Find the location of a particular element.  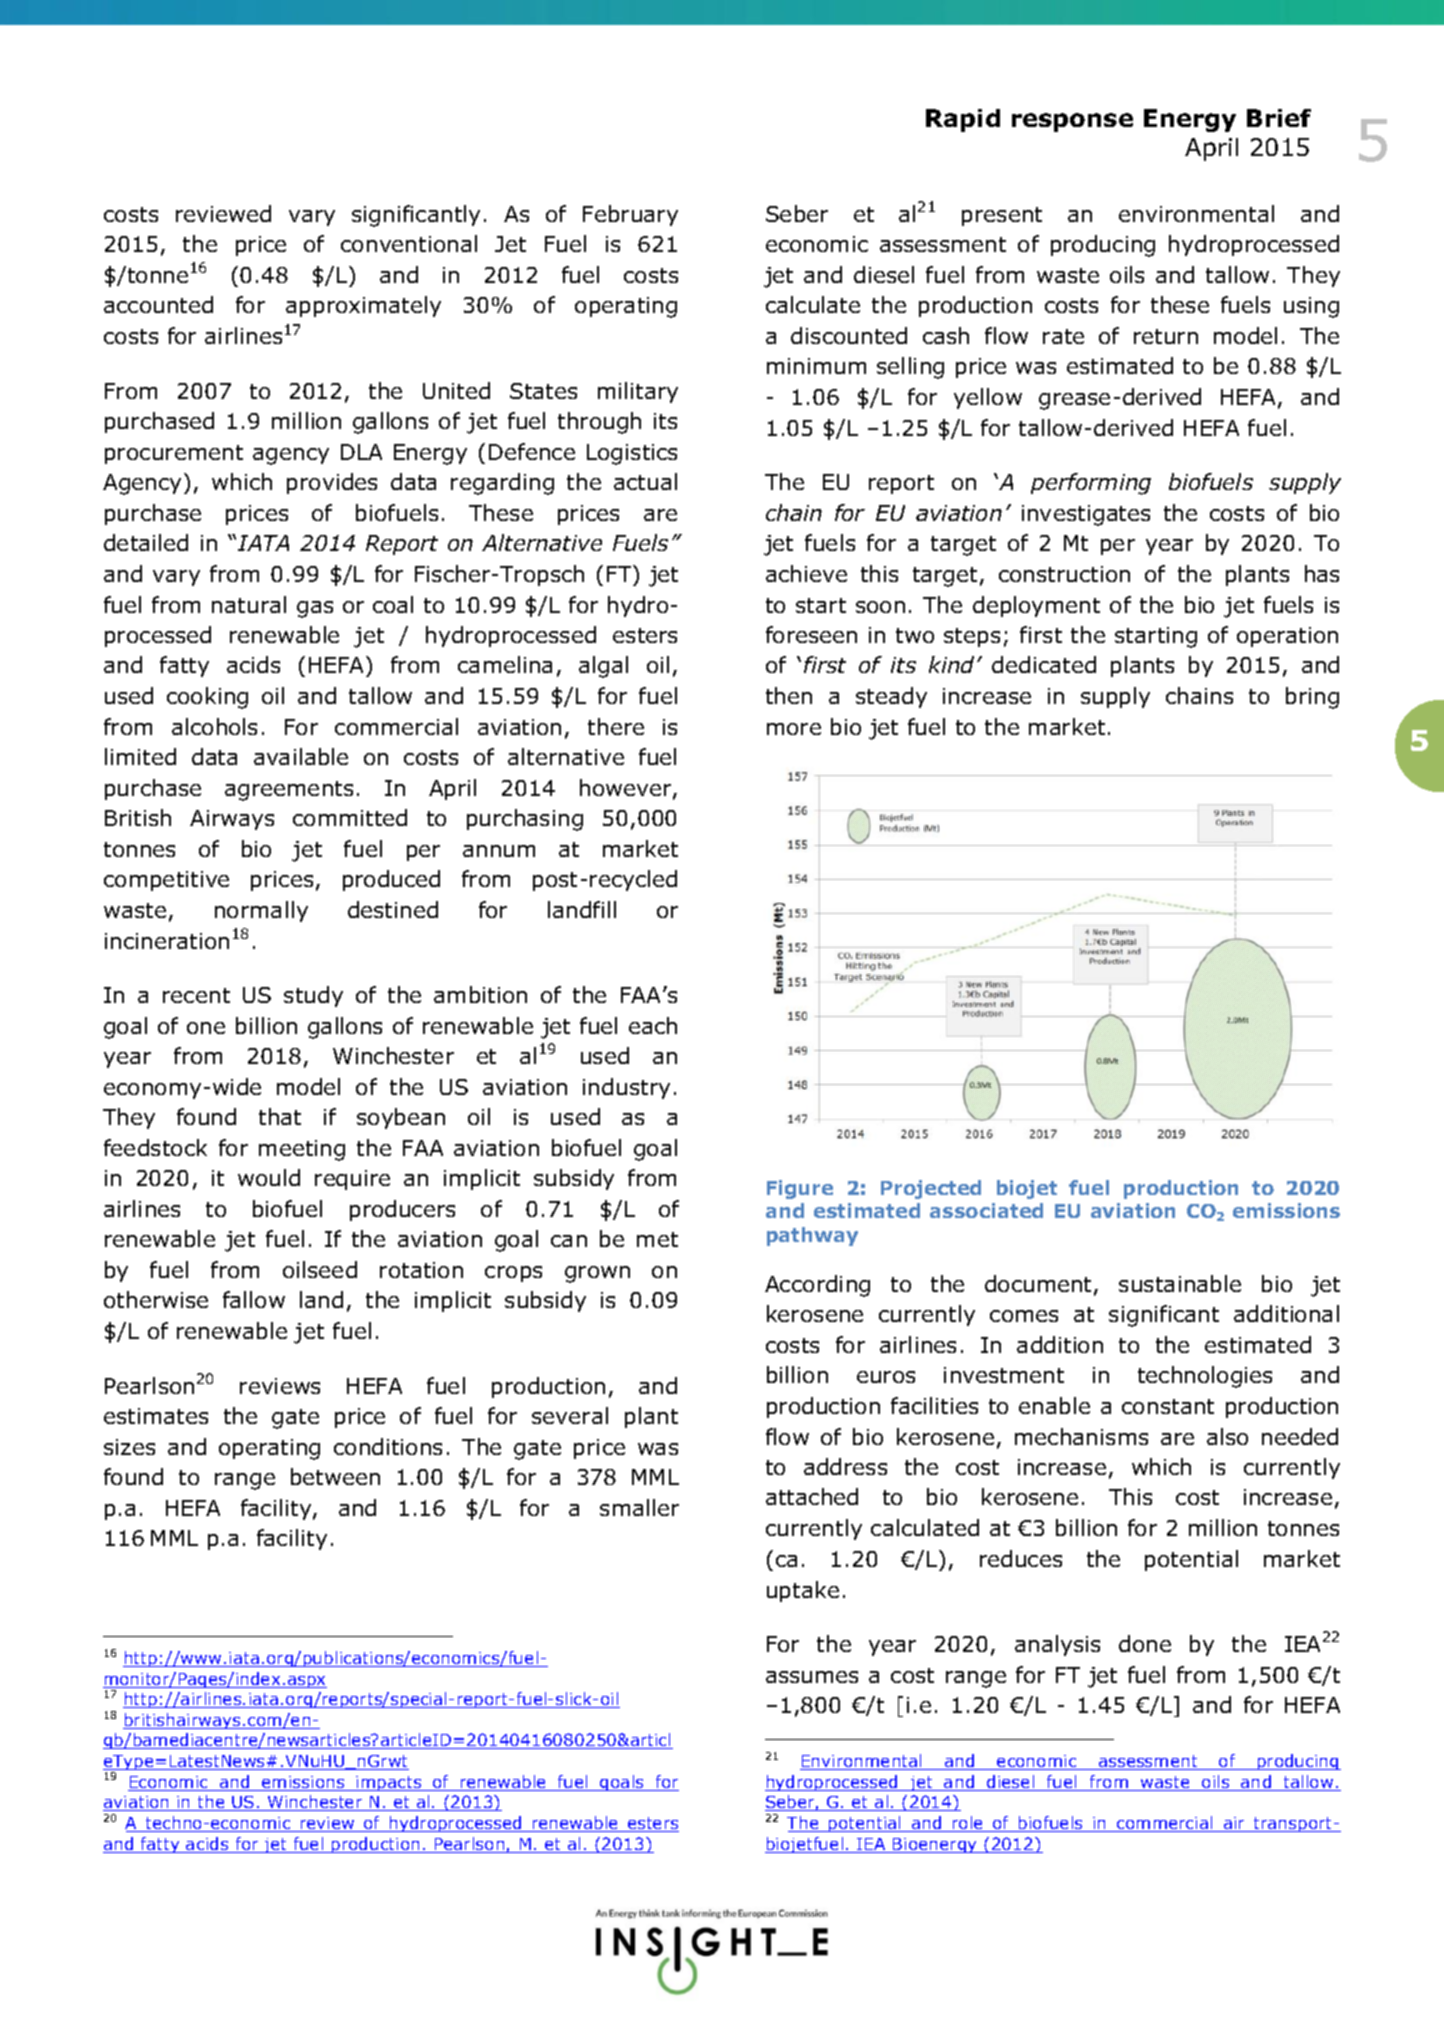

sustainable is located at coordinates (1180, 1283).
